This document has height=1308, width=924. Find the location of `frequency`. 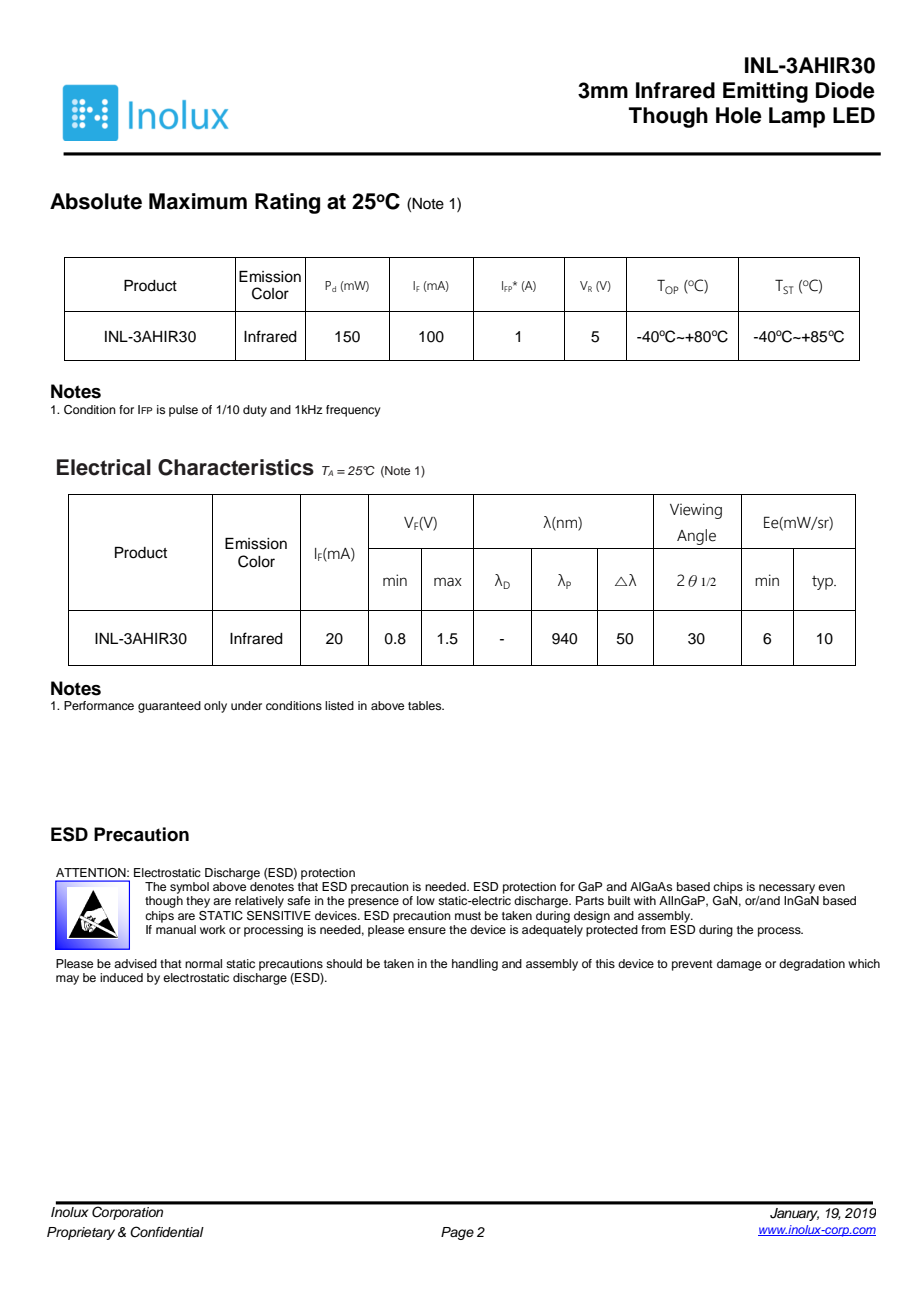

frequency is located at coordinates (353, 411).
